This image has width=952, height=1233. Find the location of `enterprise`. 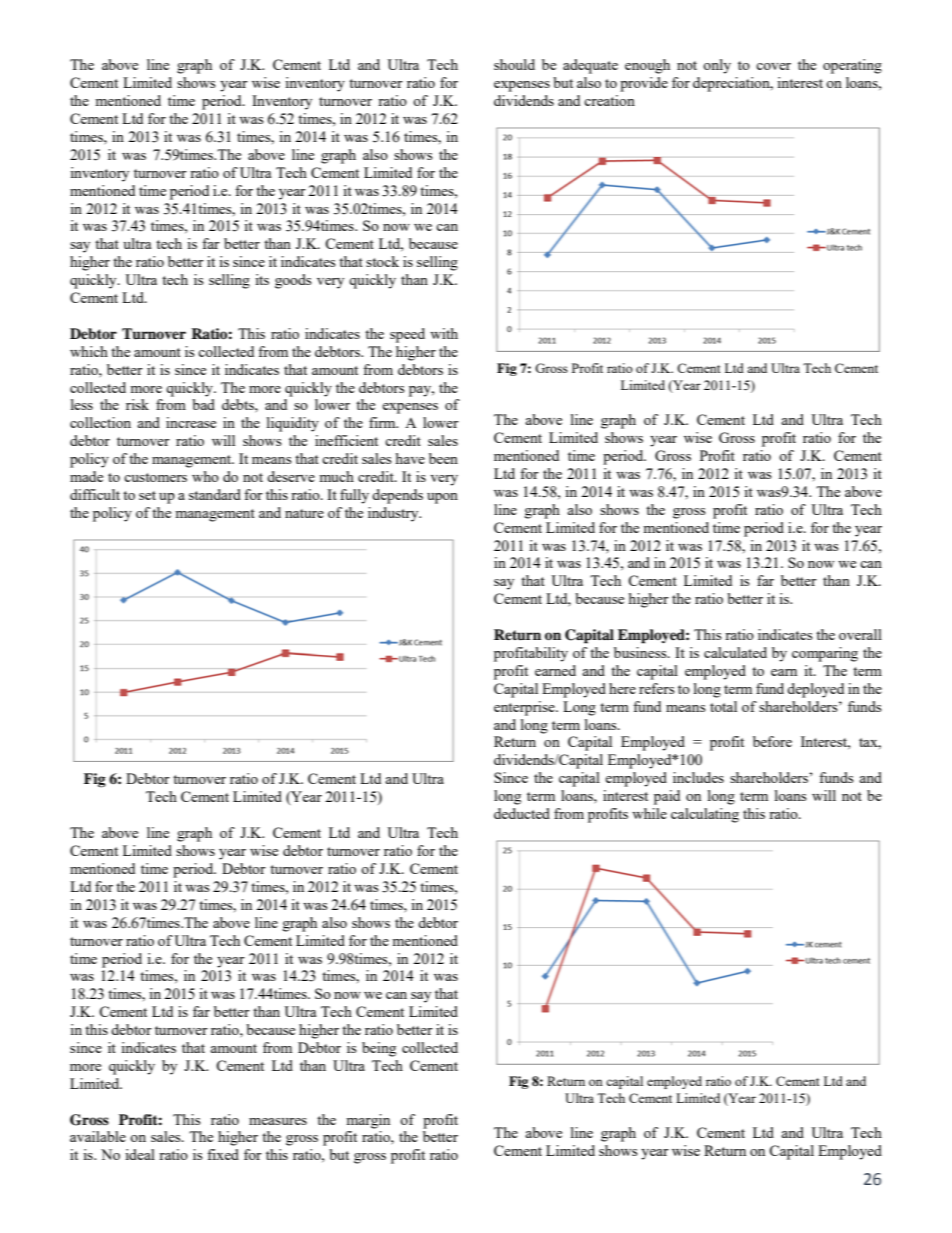

enterprise is located at coordinates (525, 708).
